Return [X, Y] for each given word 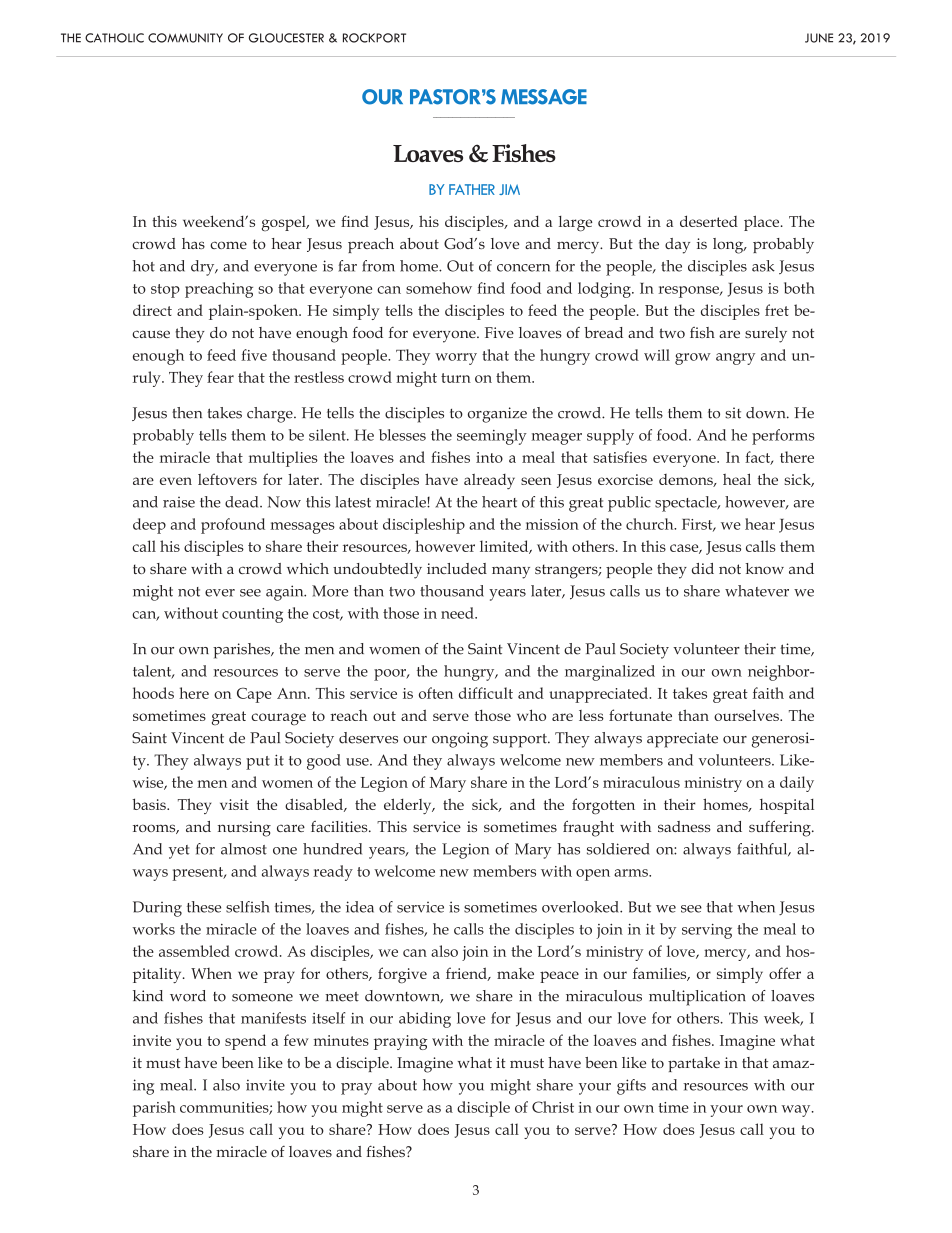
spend [245, 1042]
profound [233, 526]
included [457, 568]
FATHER [472, 189]
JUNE [819, 38]
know [764, 568]
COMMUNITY [185, 38]
